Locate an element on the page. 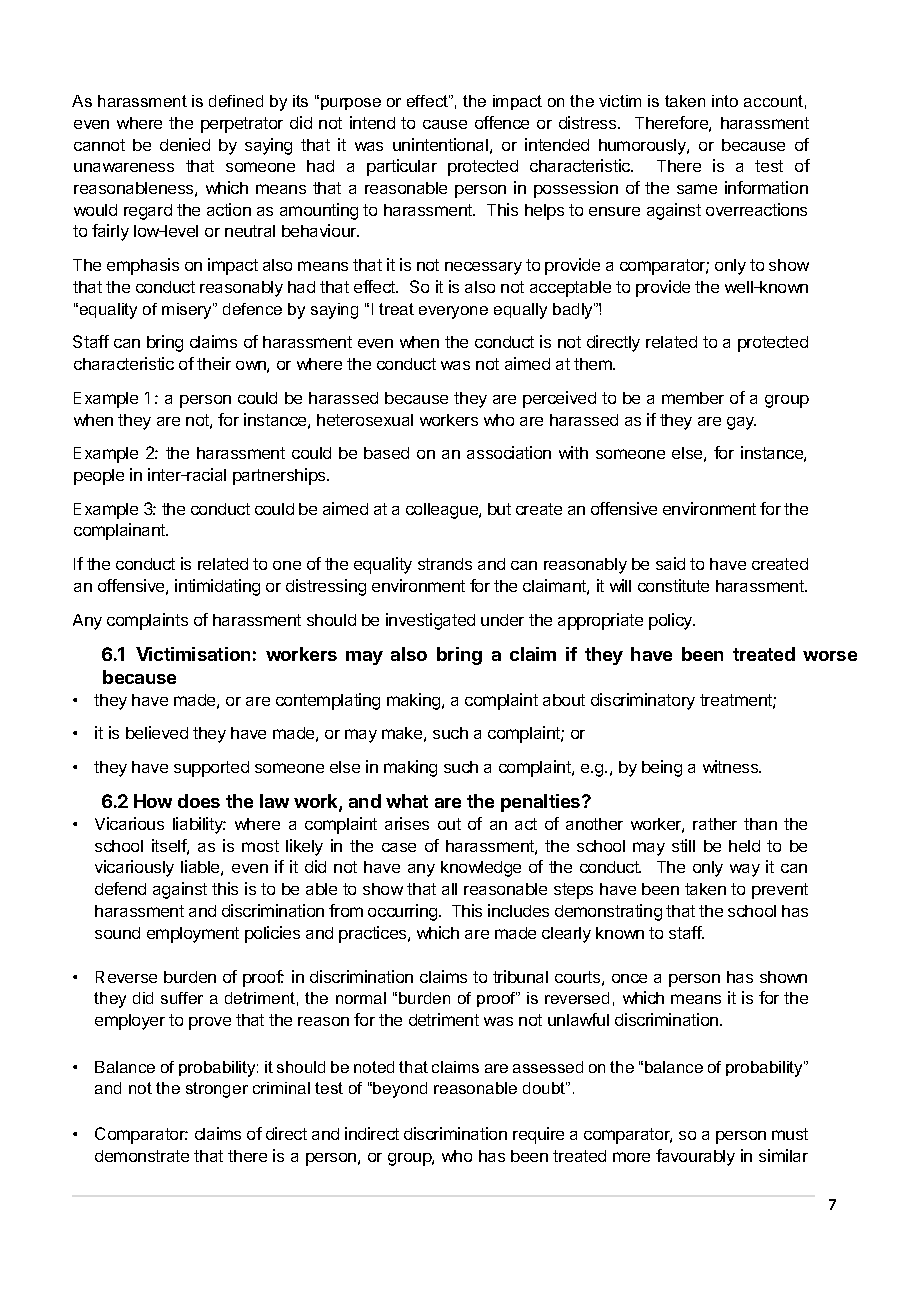 This document has width=924, height=1308. people is located at coordinates (99, 477).
